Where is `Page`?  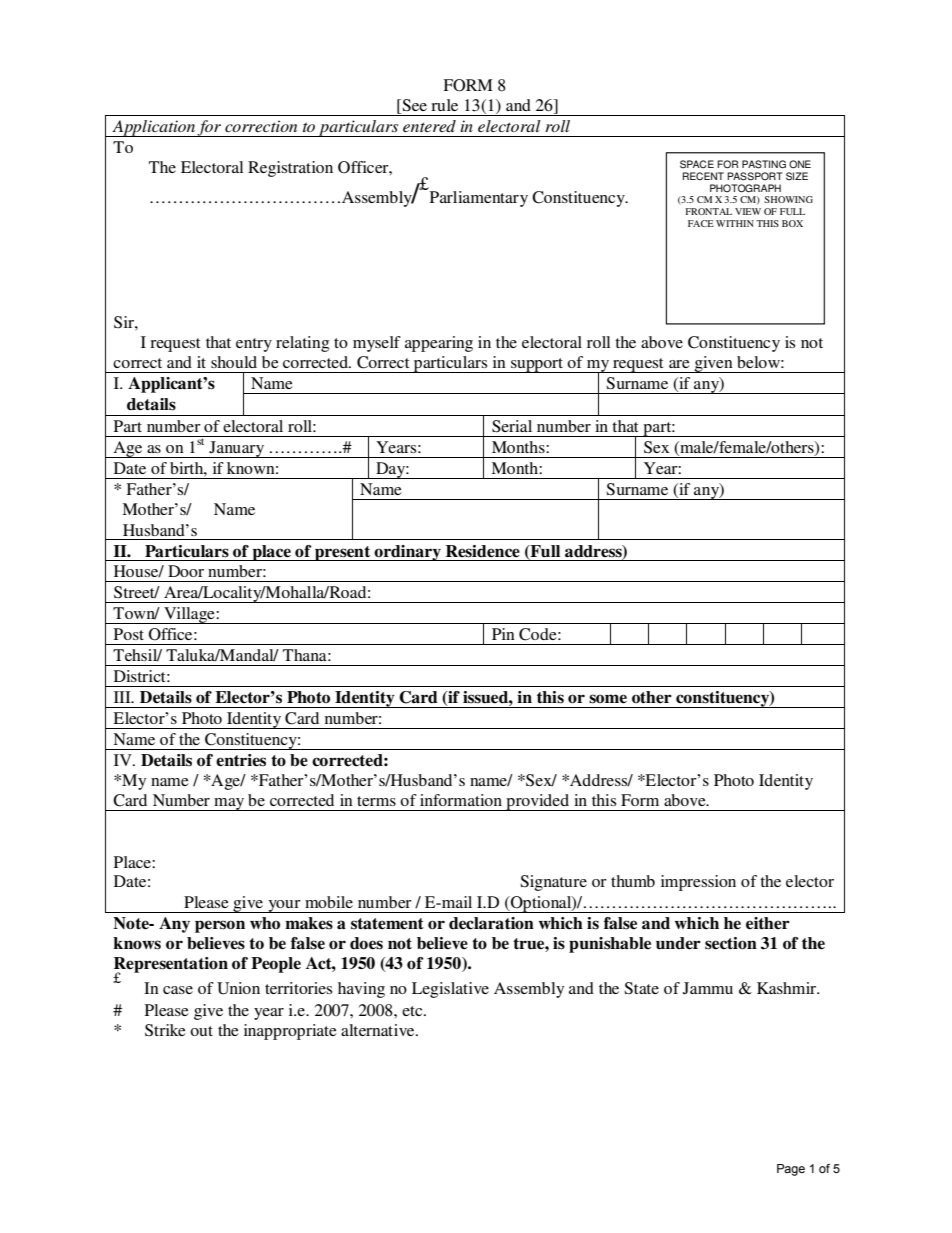
Page is located at coordinates (791, 1170).
